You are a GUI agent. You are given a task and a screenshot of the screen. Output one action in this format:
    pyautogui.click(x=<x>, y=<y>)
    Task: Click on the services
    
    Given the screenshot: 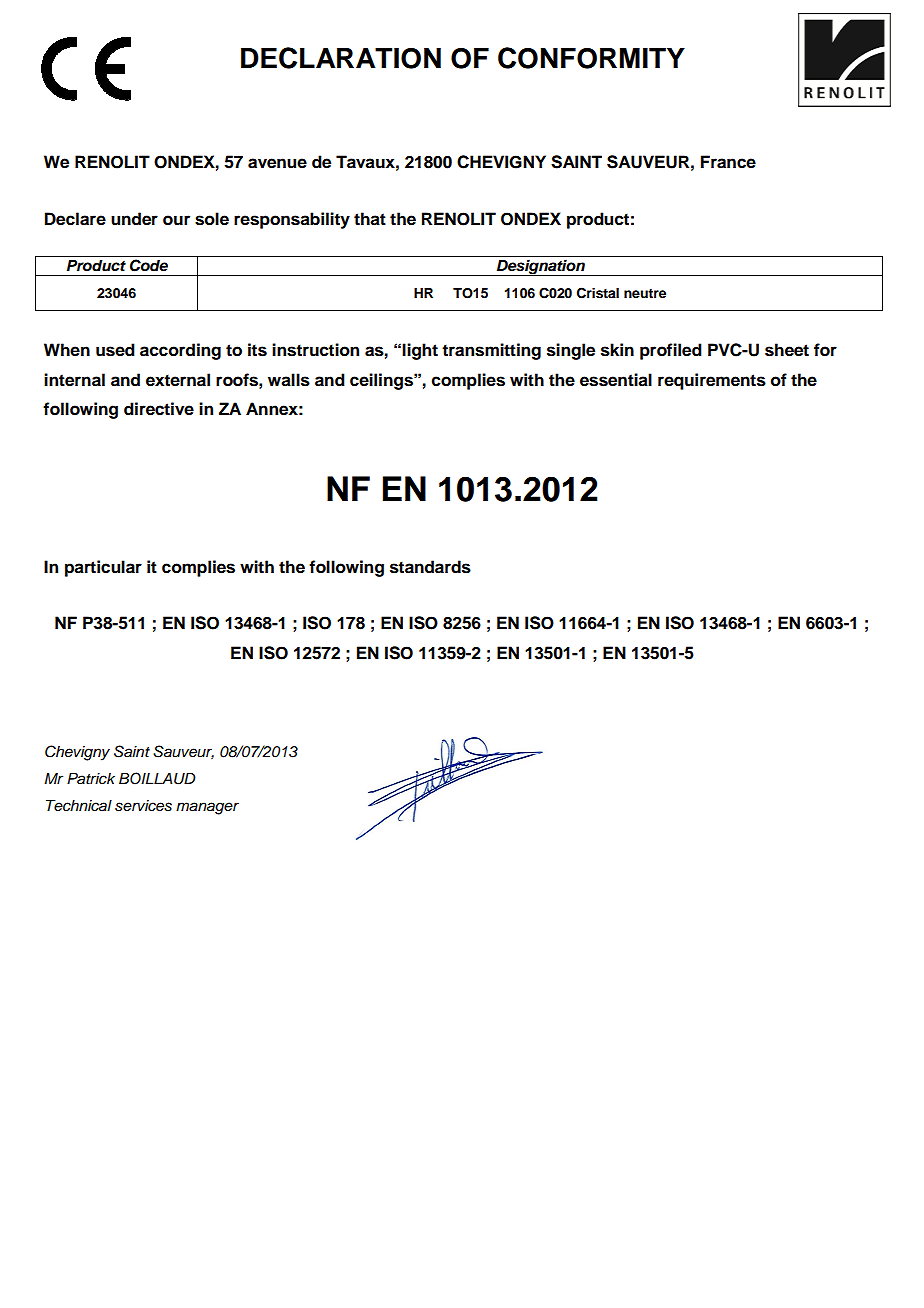 What is the action you would take?
    pyautogui.click(x=143, y=806)
